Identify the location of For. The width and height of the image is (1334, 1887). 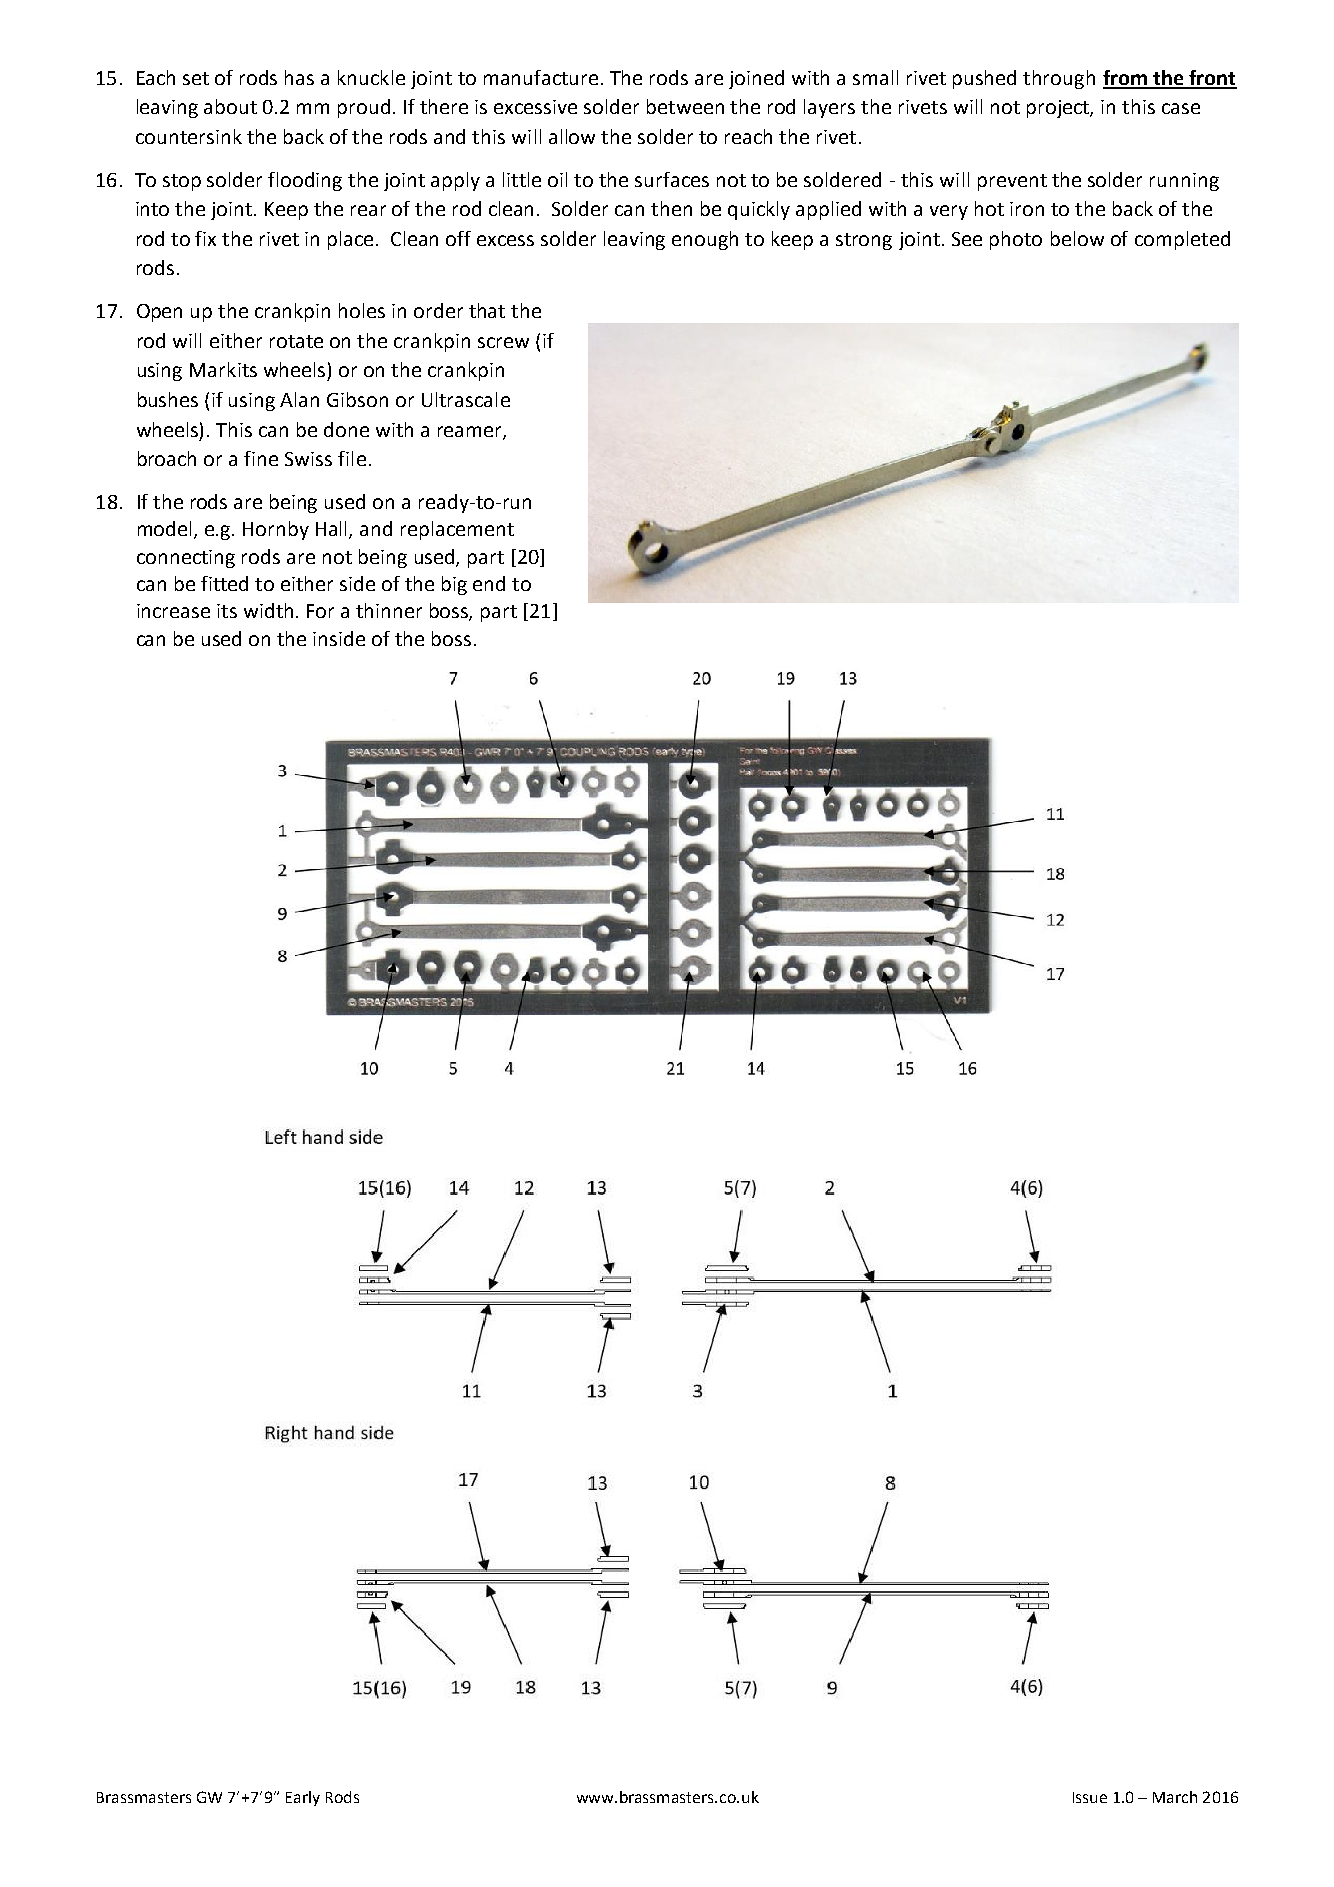
(320, 611).
